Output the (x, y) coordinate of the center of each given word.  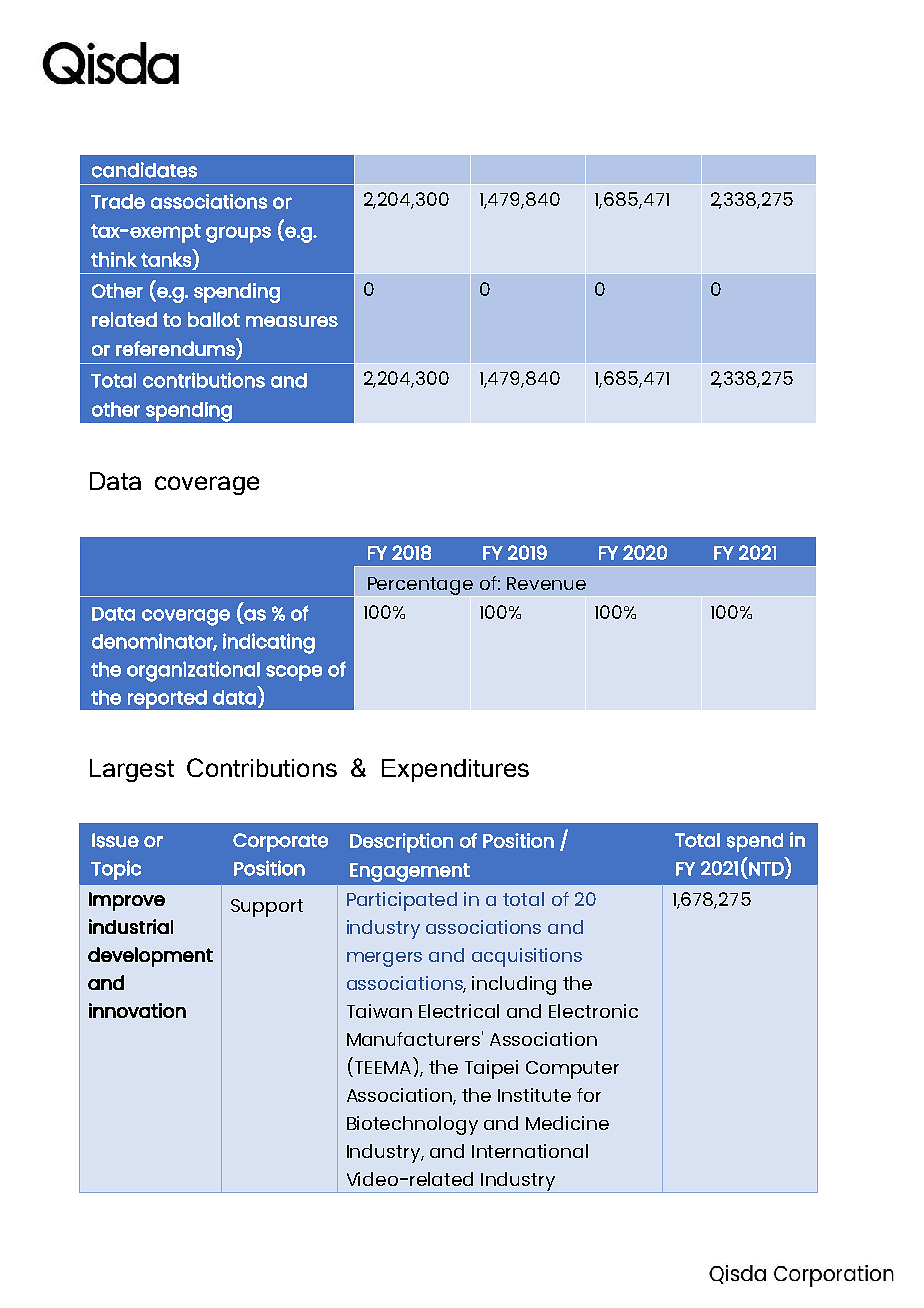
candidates (144, 170)
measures (292, 321)
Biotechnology (412, 1125)
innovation (137, 1010)
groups (238, 234)
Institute (534, 1095)
